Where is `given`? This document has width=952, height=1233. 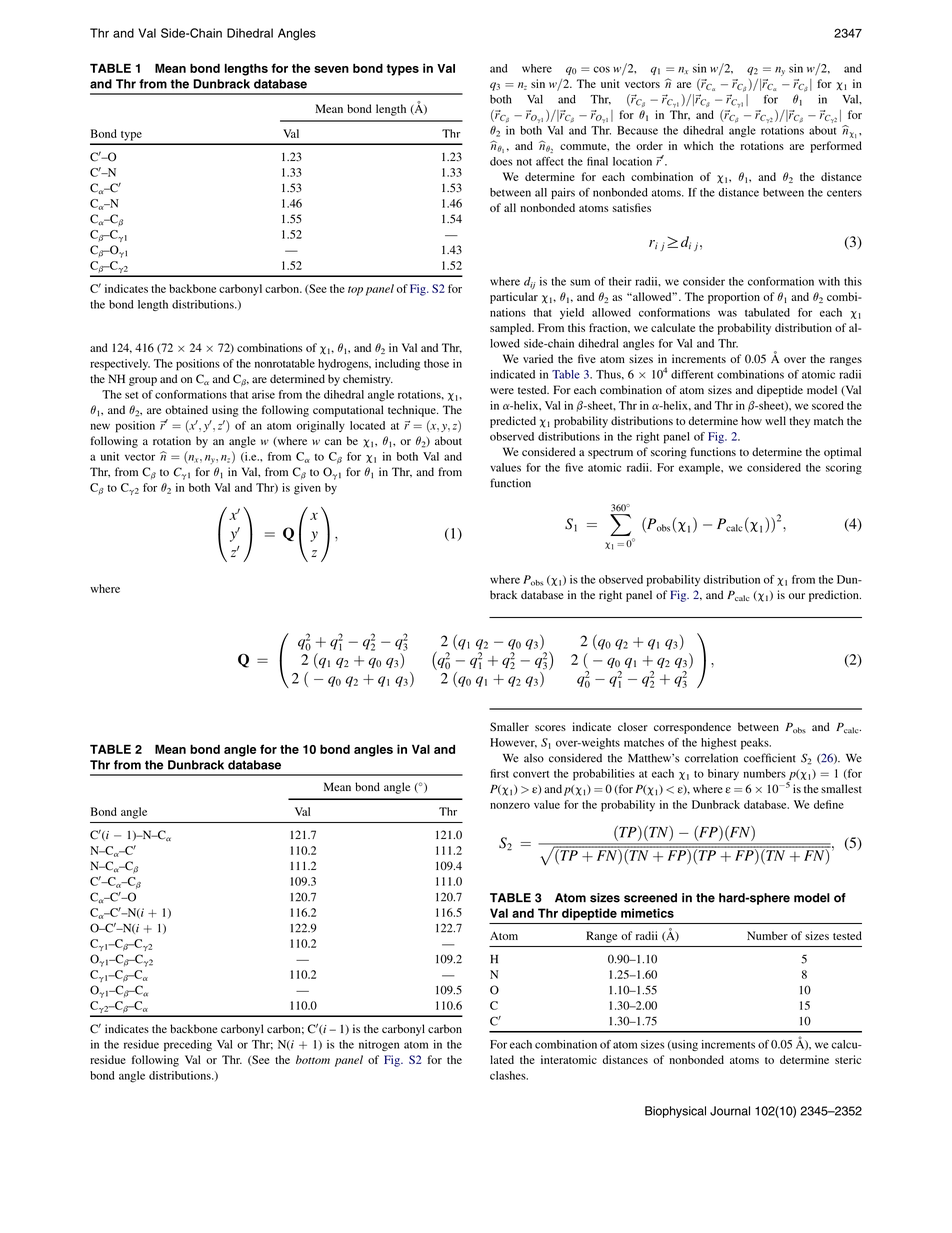 given is located at coordinates (307, 489).
